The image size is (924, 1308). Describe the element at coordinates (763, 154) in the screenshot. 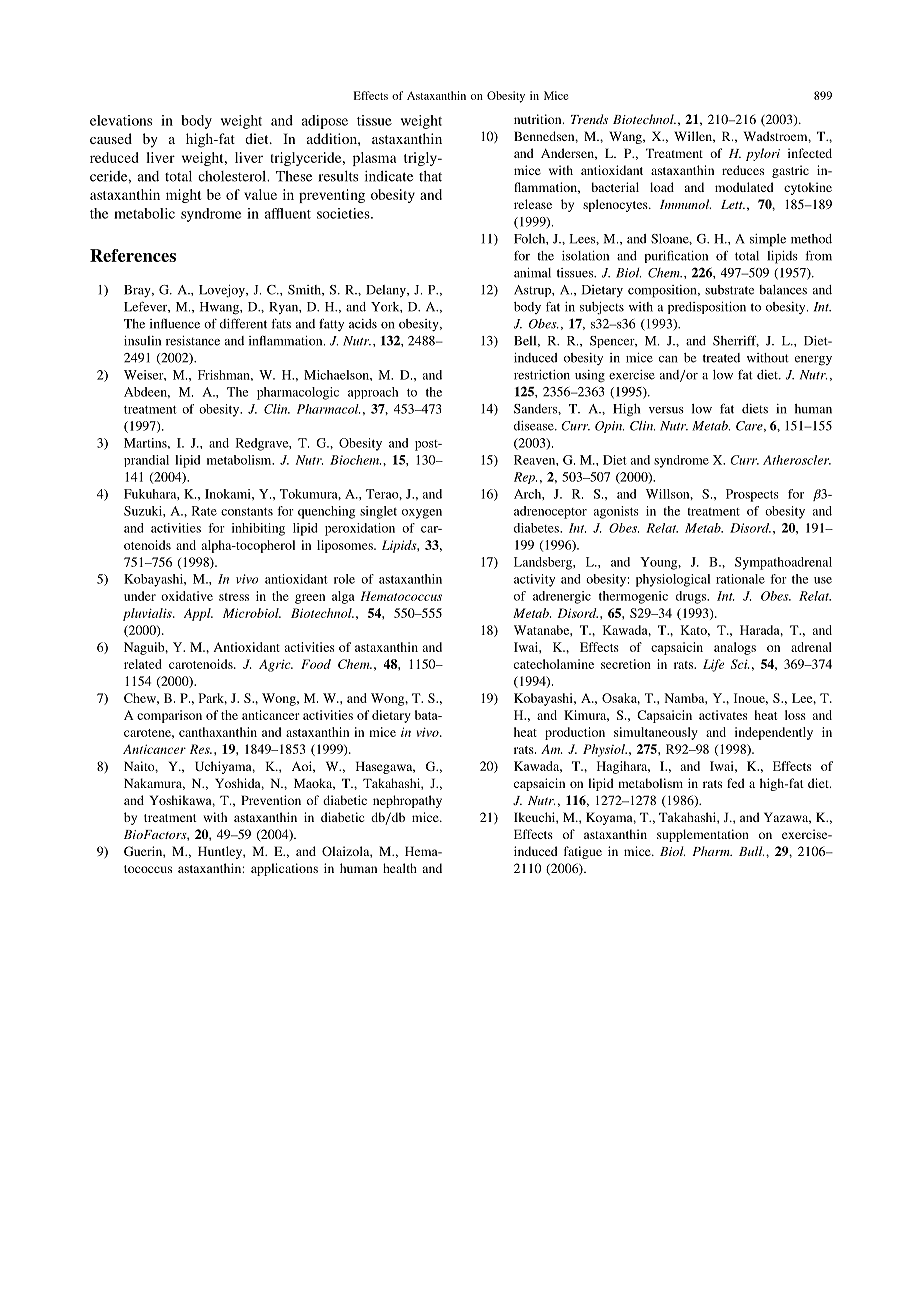

I see `pylori` at that location.
